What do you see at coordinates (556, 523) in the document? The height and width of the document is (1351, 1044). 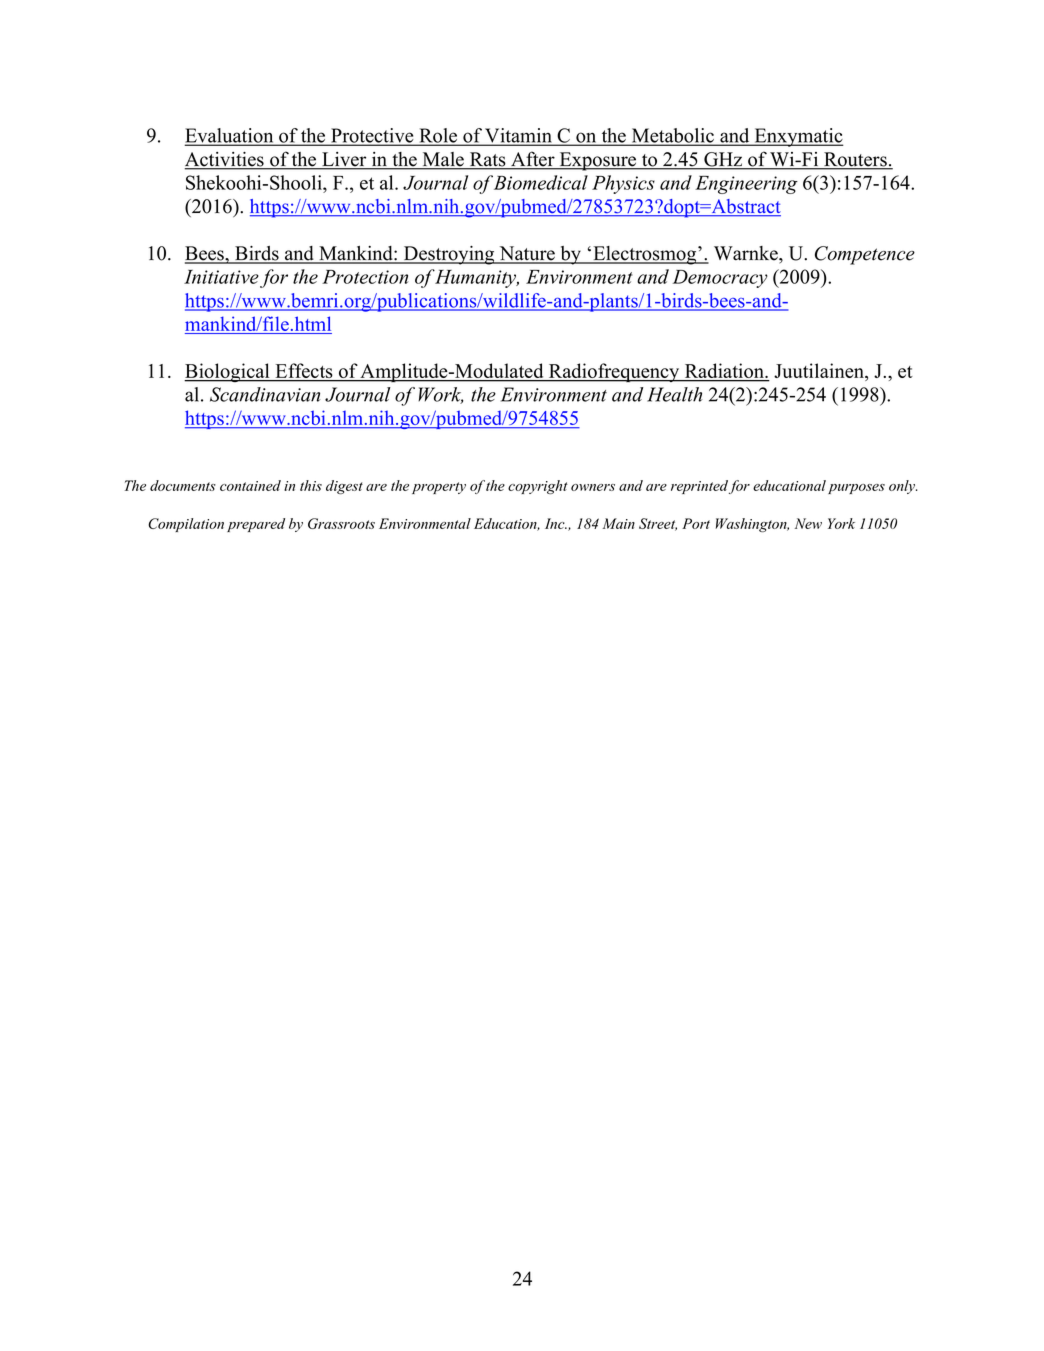 I see `Inc` at bounding box center [556, 523].
